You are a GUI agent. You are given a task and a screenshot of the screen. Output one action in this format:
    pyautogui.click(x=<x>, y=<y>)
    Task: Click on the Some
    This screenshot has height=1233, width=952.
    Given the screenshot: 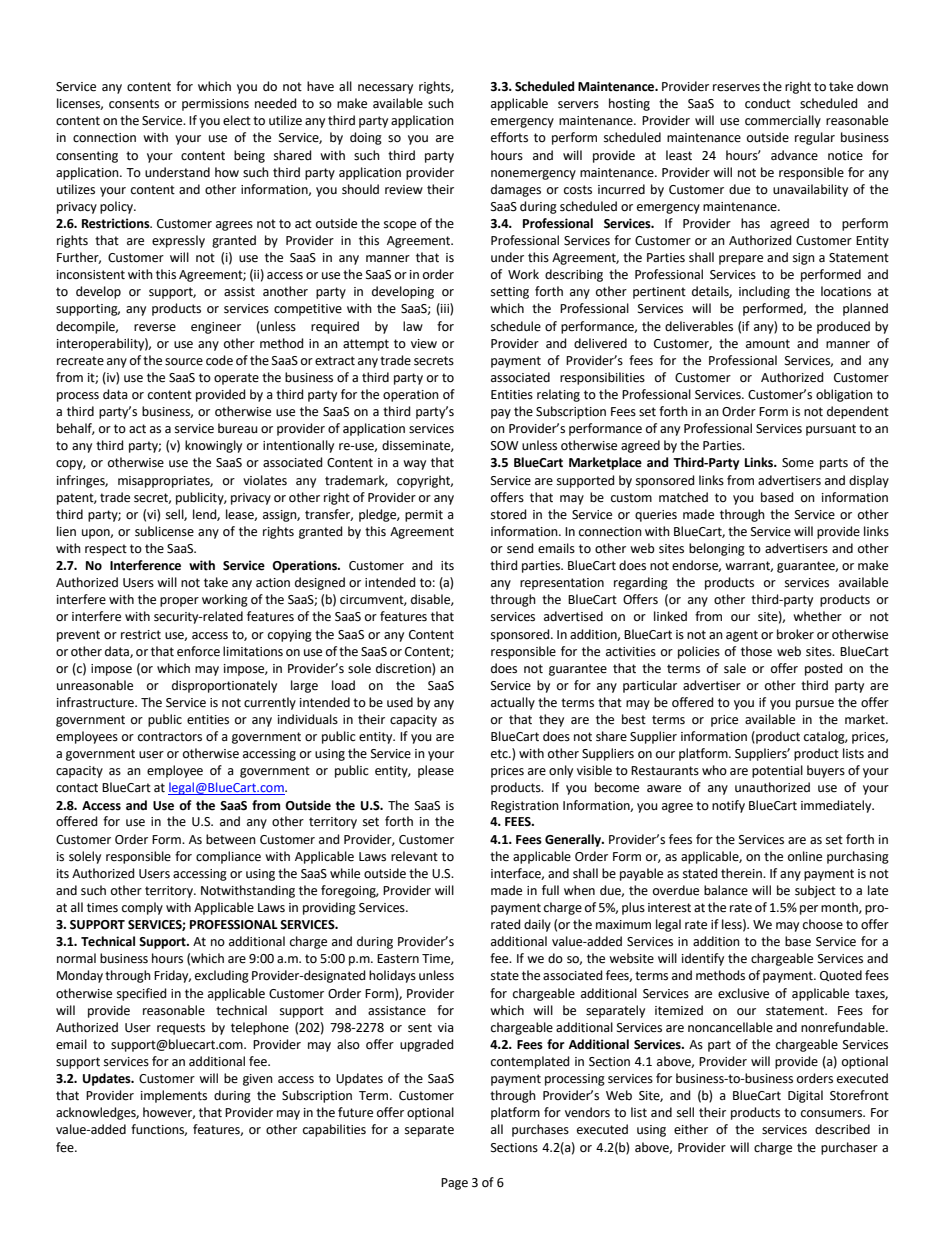 What is the action you would take?
    pyautogui.click(x=798, y=463)
